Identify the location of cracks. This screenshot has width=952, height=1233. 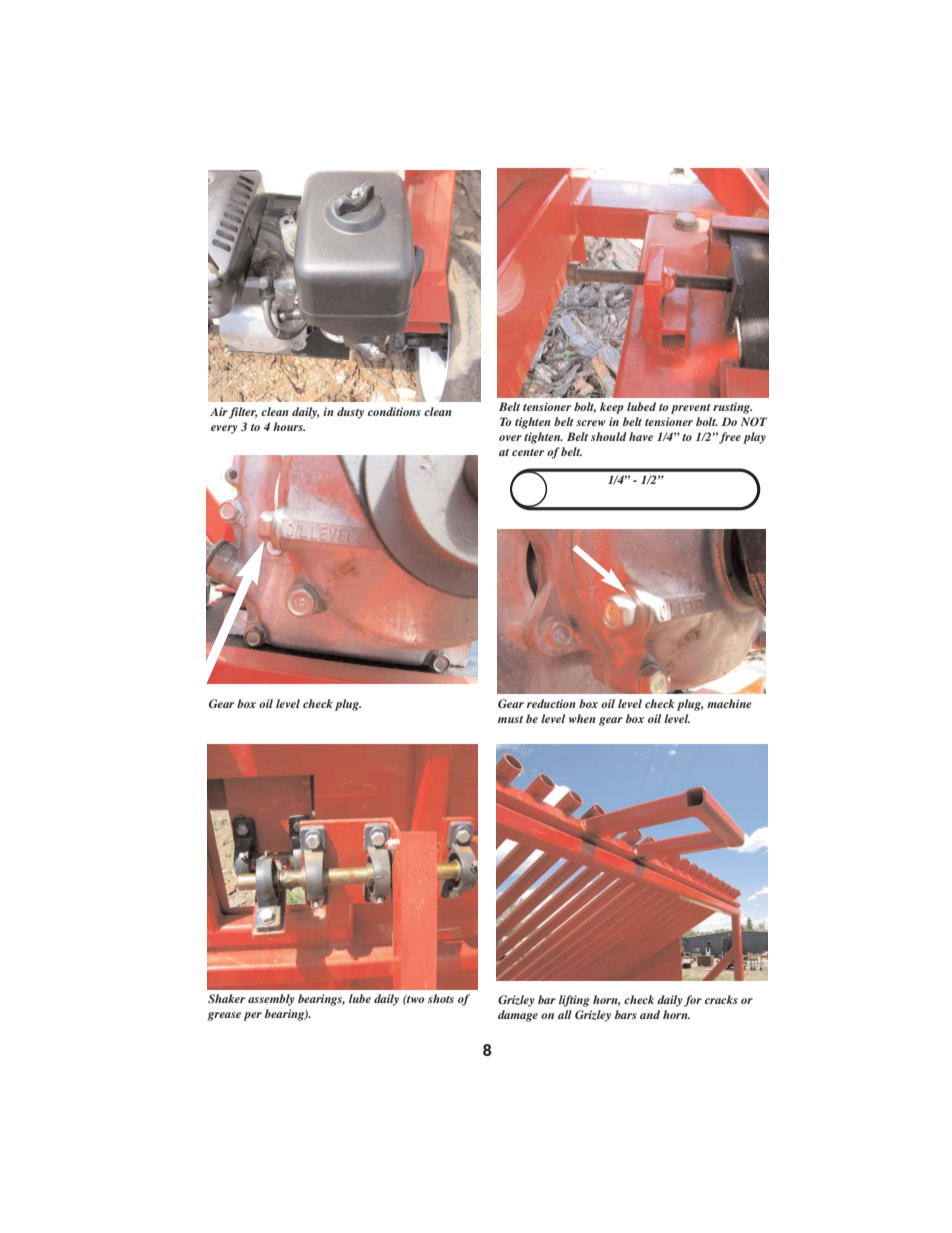
(721, 999).
